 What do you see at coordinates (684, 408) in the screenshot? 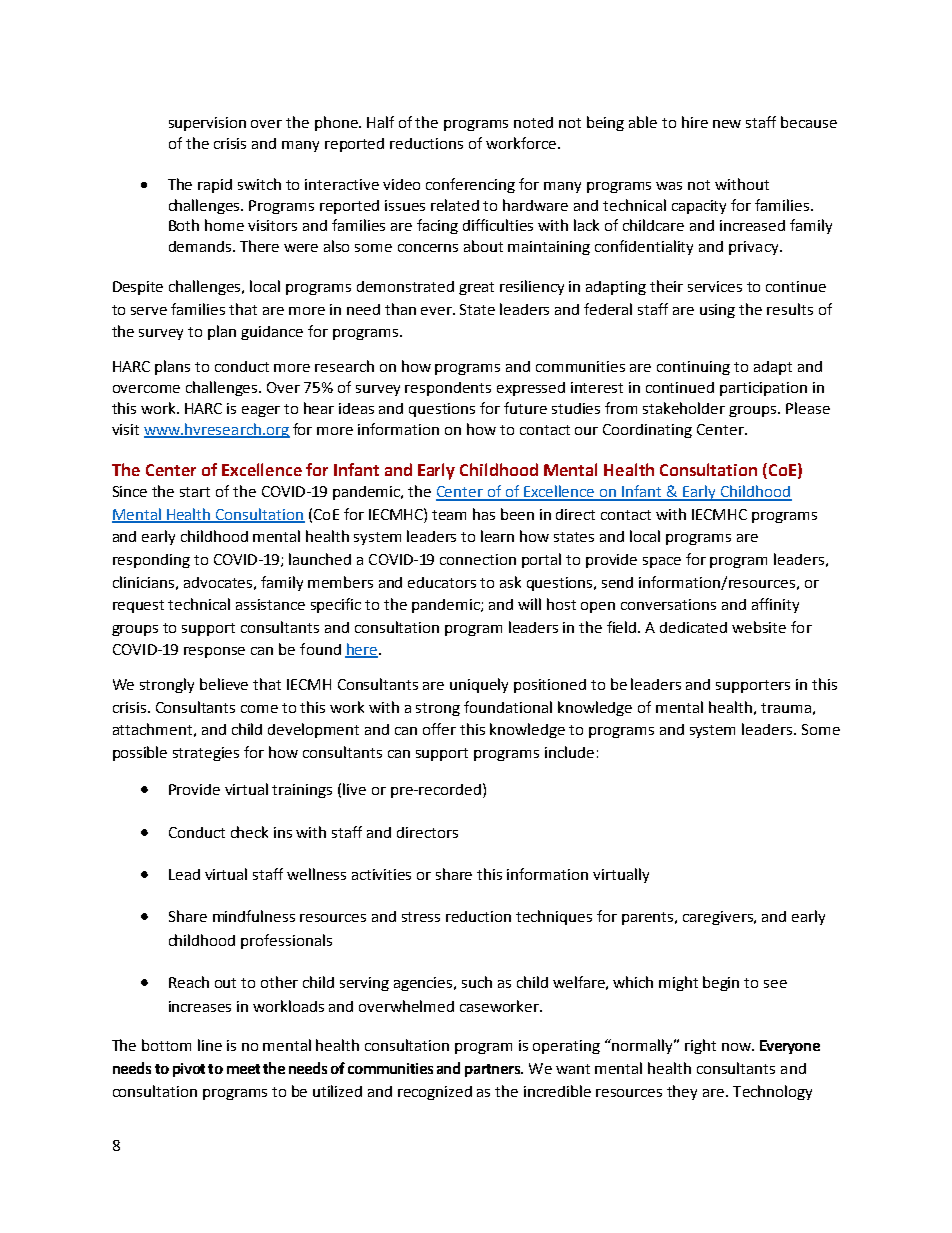
I see `stakeholder` at bounding box center [684, 408].
